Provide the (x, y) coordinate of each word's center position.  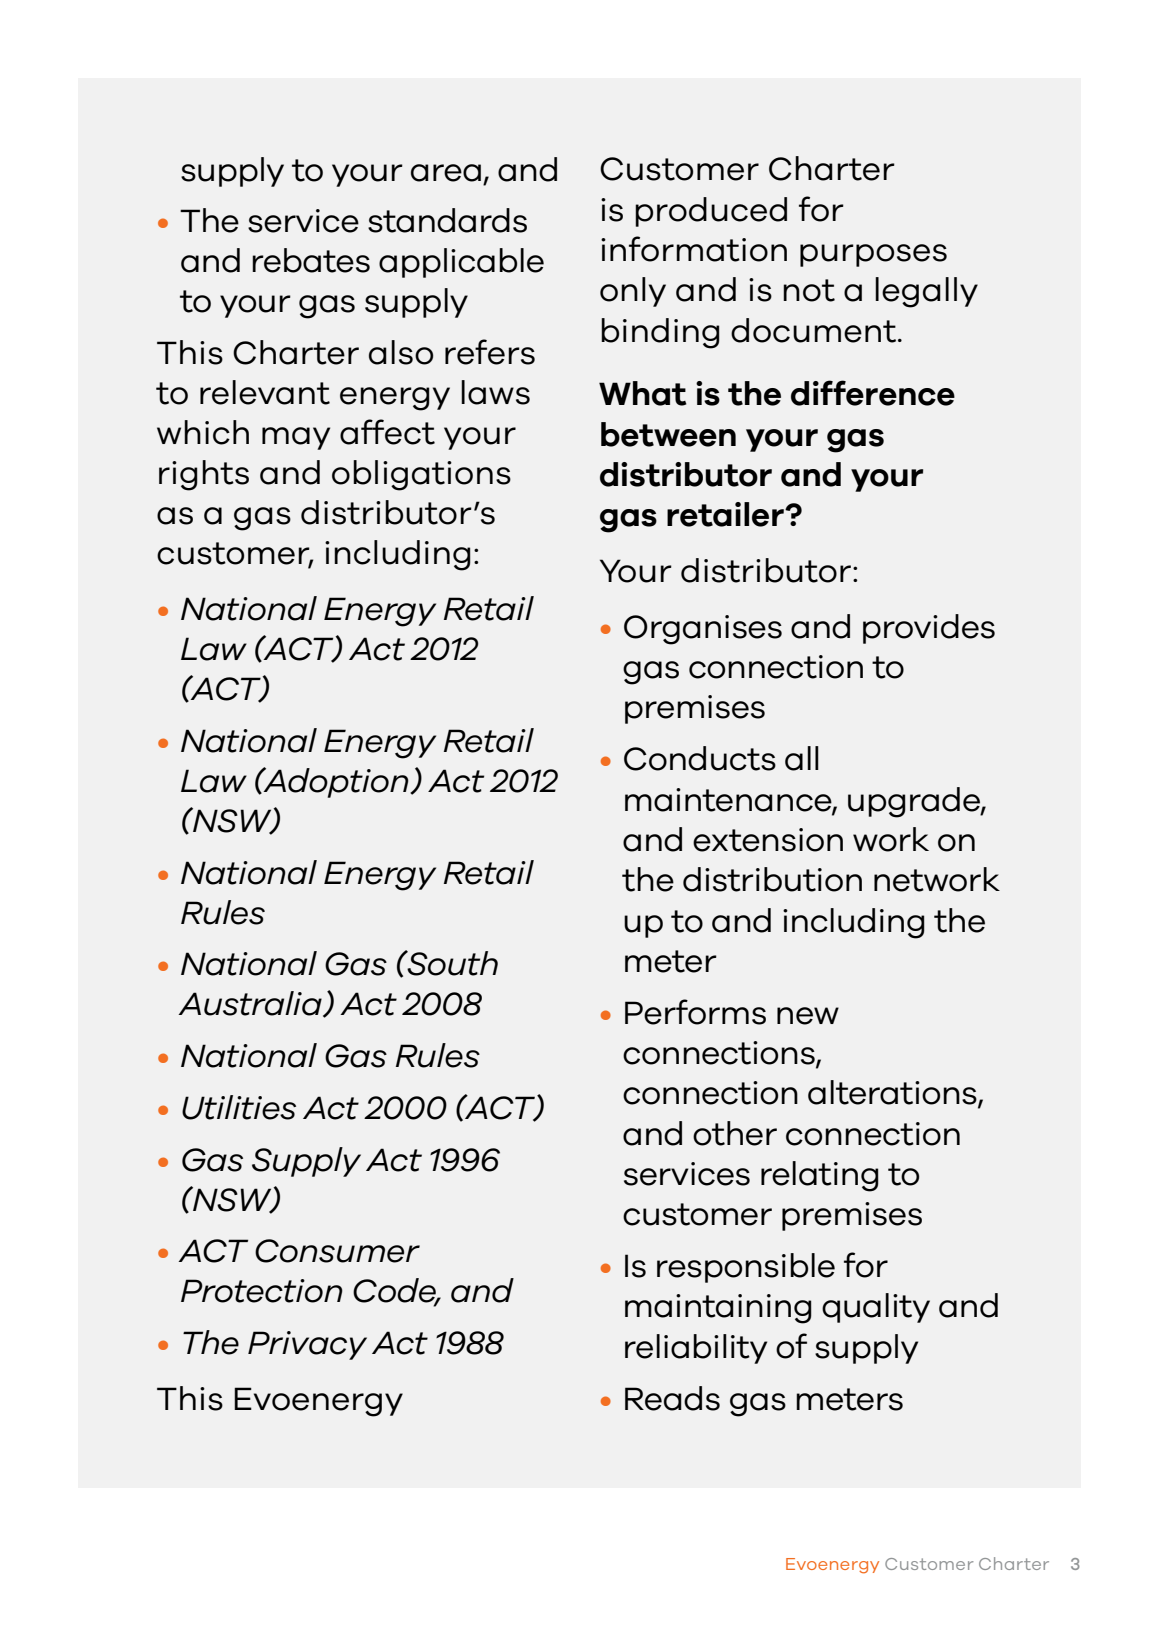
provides (929, 629)
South (451, 963)
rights (204, 475)
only (633, 292)
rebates (311, 260)
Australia (251, 1004)
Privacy (307, 1345)
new (808, 1016)
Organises (703, 630)
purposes (873, 255)
